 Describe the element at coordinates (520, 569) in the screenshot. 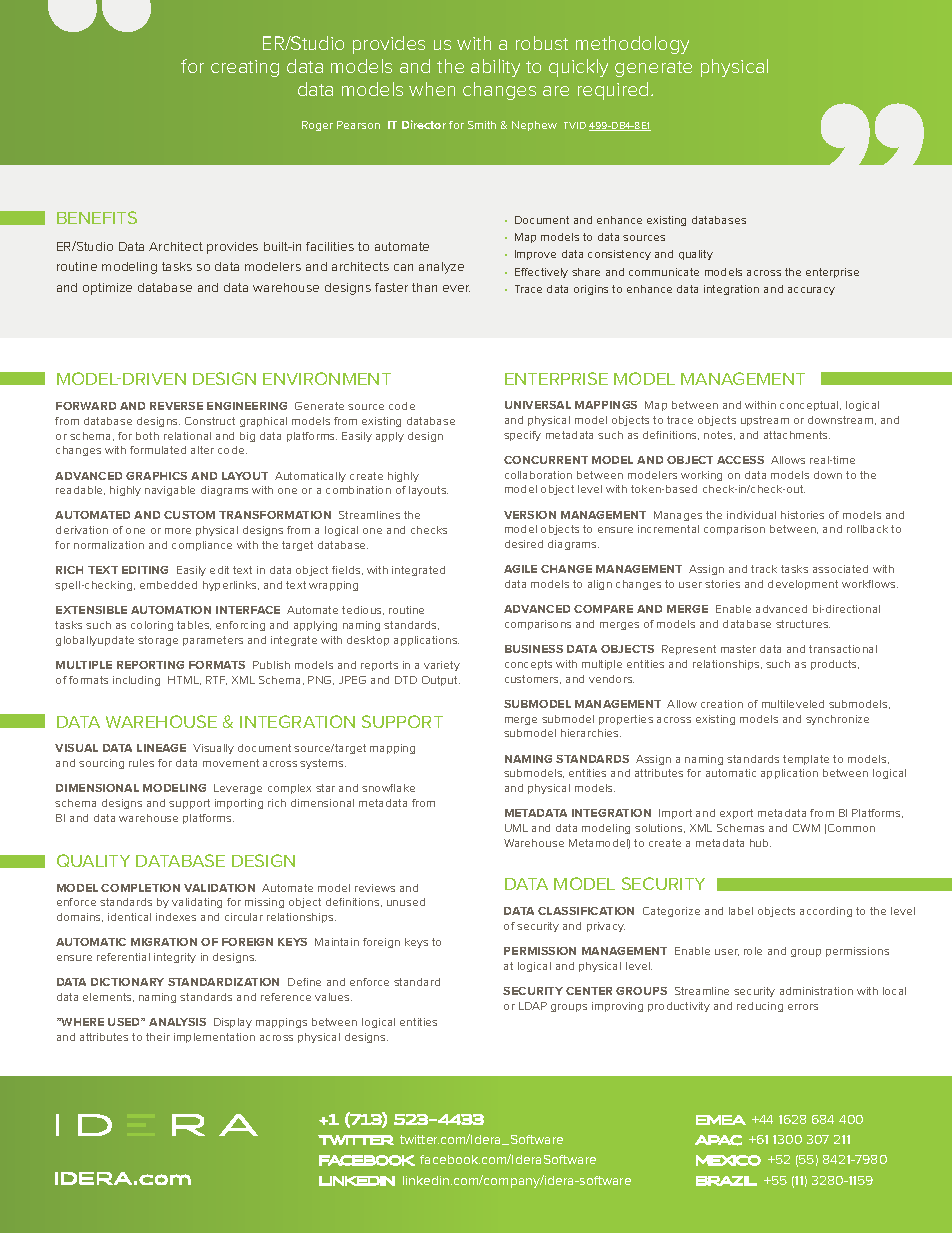

I see `AGILE` at that location.
